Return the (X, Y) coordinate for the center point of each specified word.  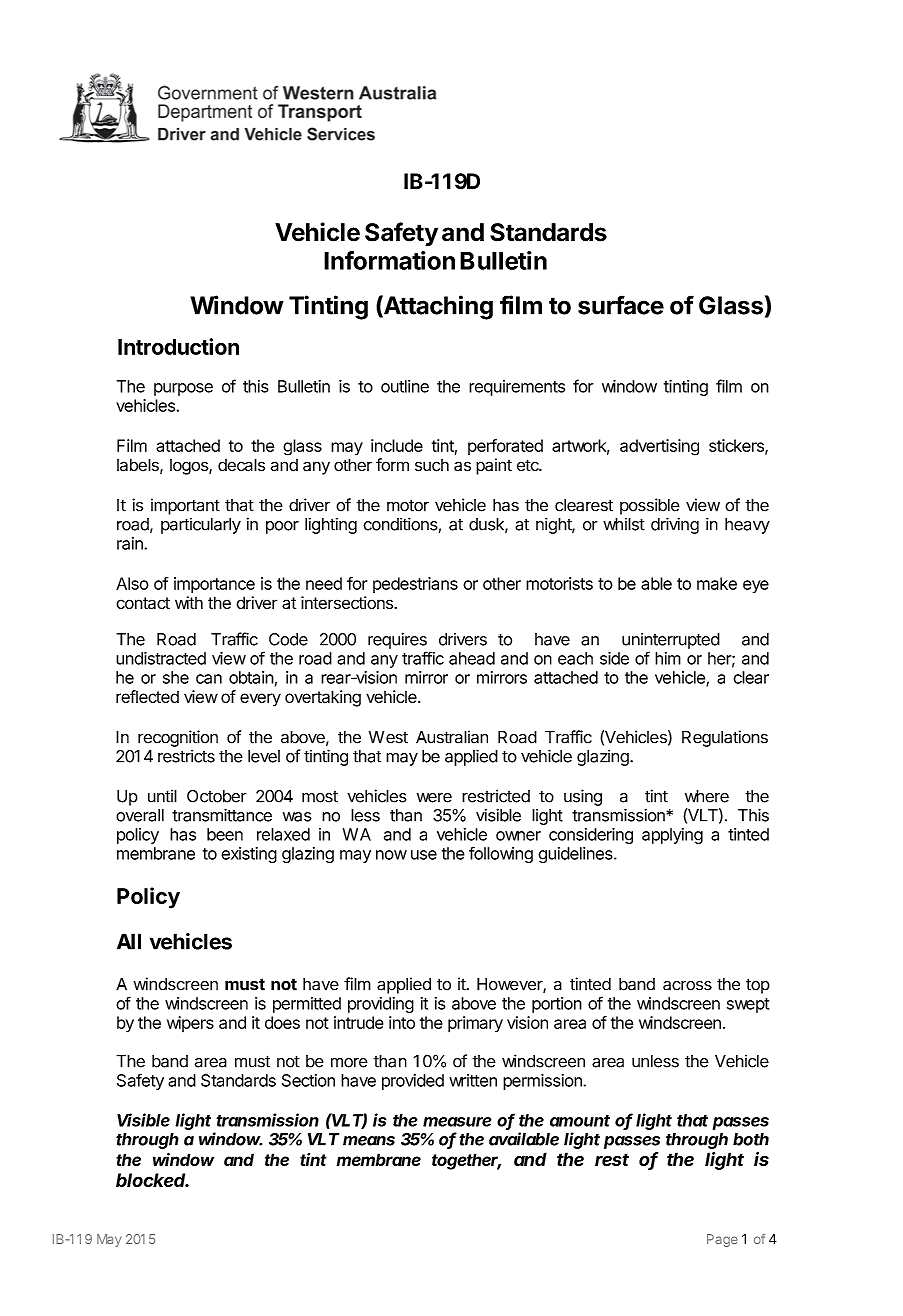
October (217, 796)
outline (405, 386)
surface (621, 305)
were (434, 798)
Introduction (178, 346)
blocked (152, 1180)
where (707, 796)
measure (457, 1122)
